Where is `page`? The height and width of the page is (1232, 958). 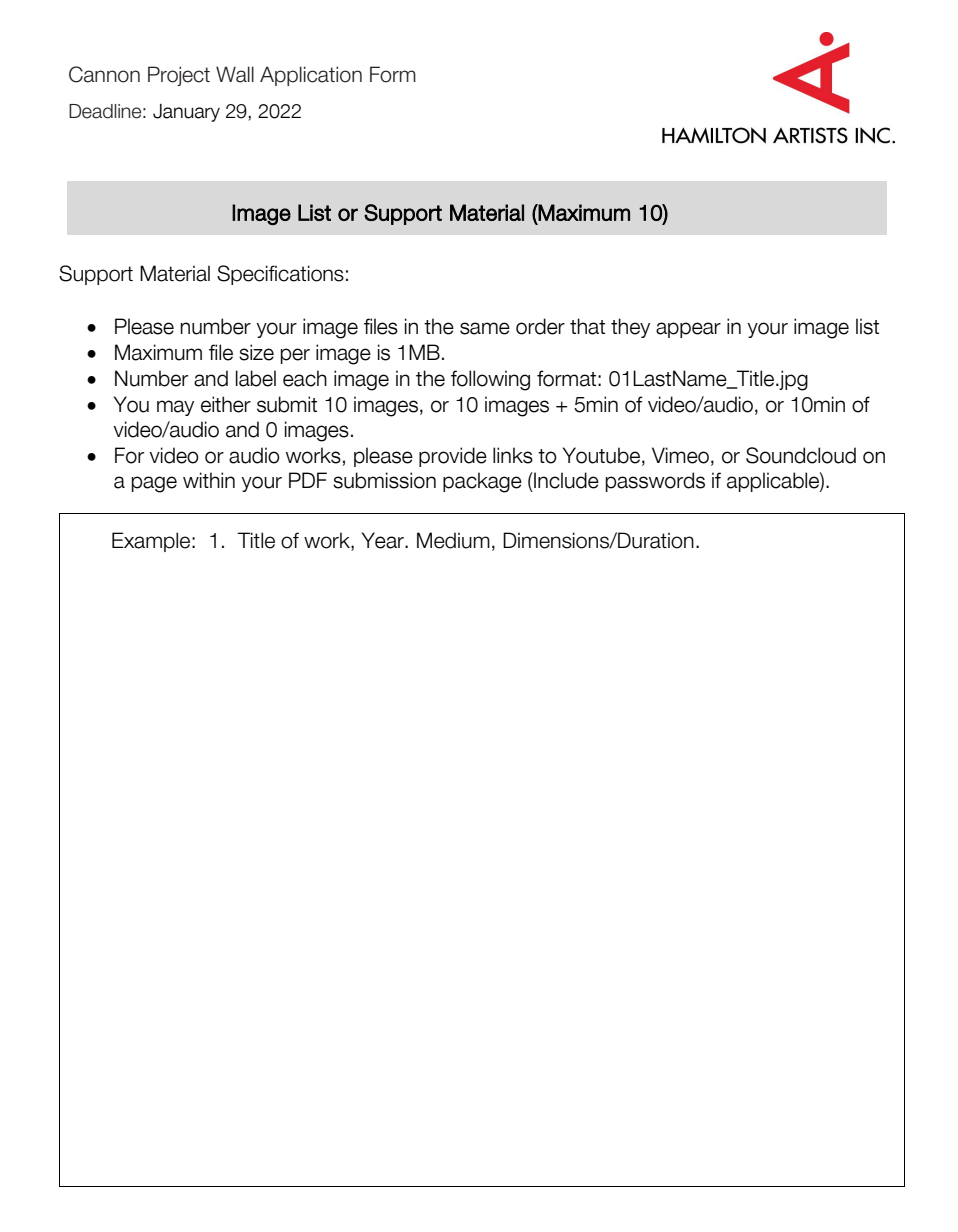 page is located at coordinates (154, 484).
